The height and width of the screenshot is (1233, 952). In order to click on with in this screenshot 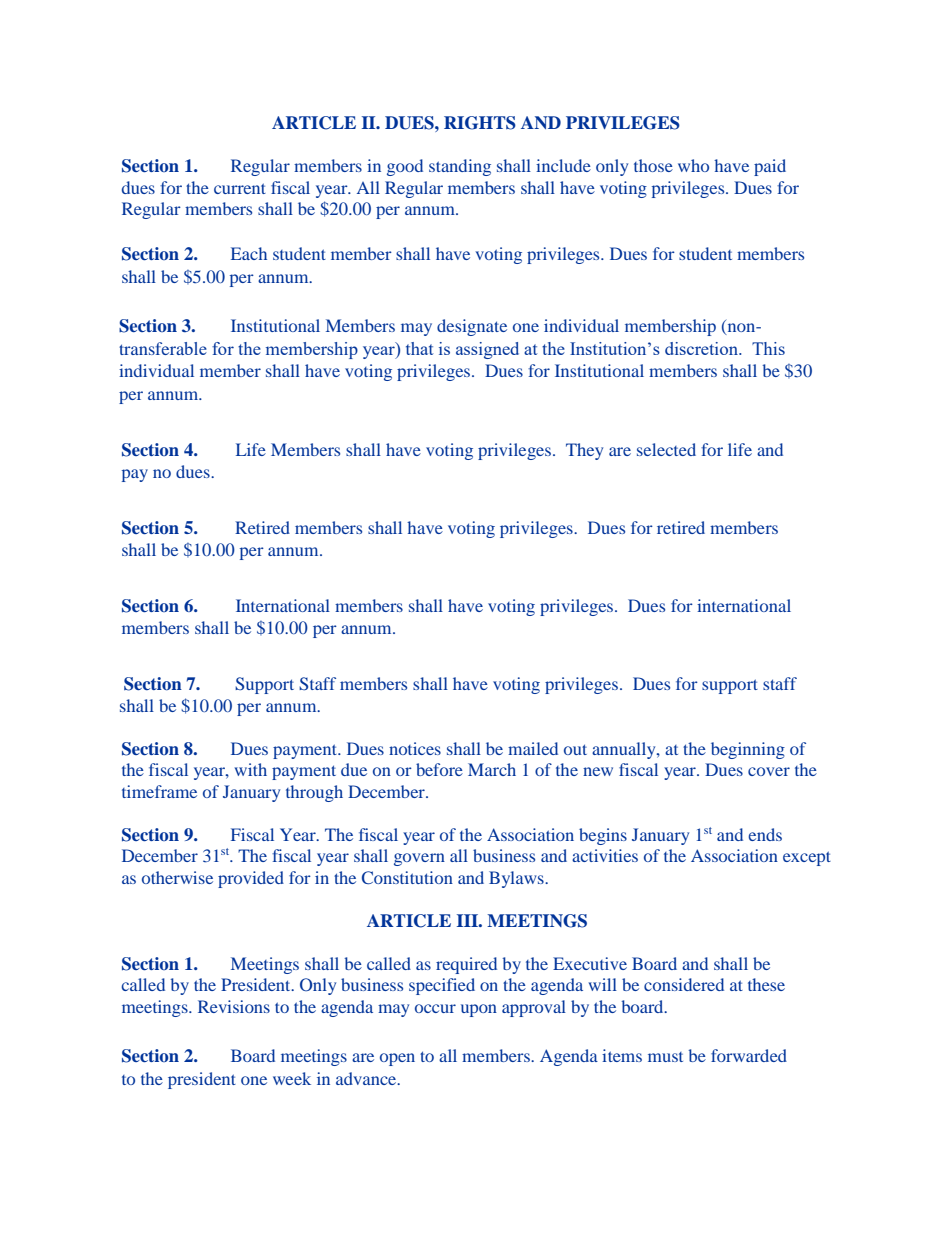, I will do `click(251, 769)`.
